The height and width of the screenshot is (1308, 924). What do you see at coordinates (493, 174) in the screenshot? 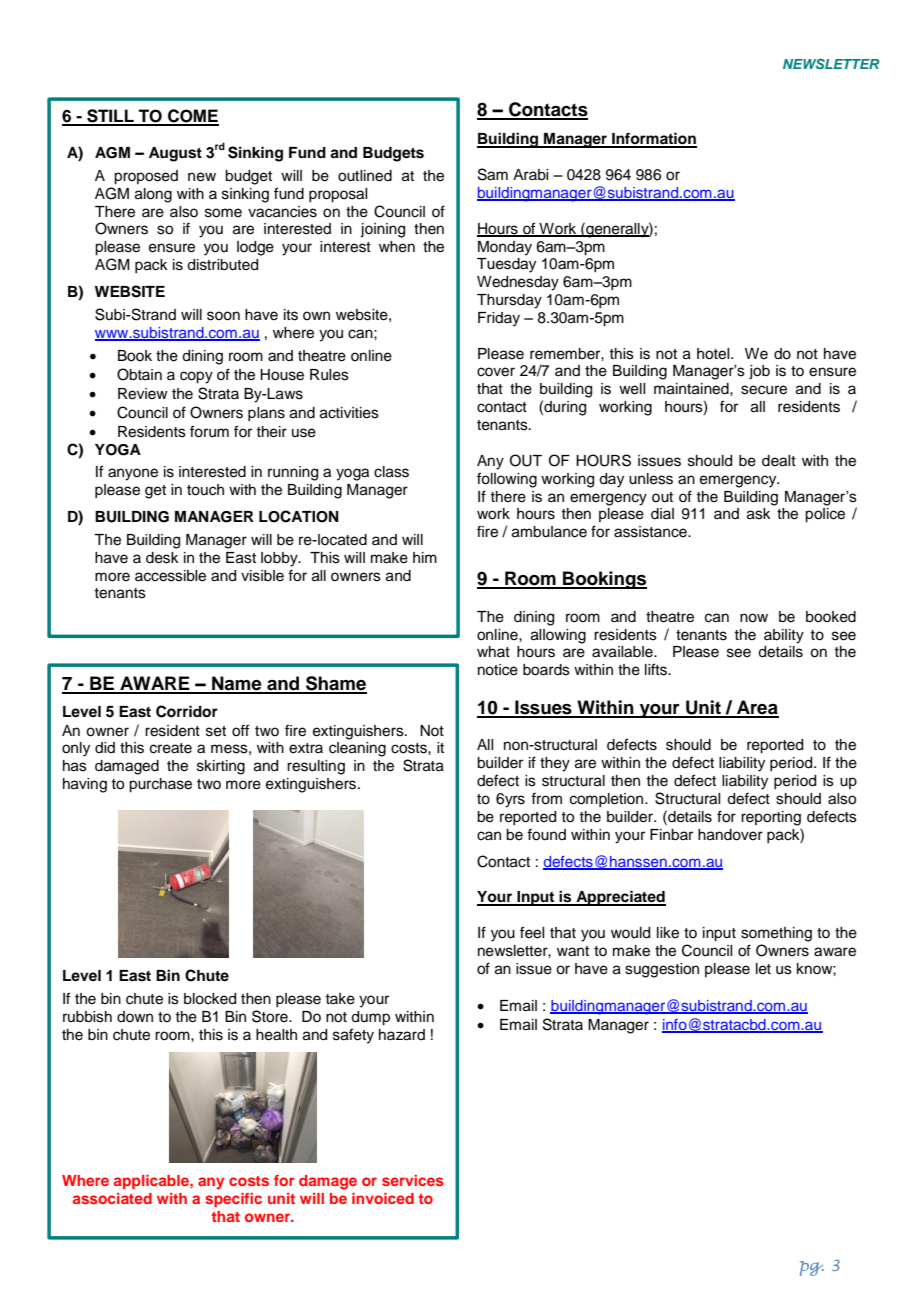
I see `Sam` at bounding box center [493, 174].
